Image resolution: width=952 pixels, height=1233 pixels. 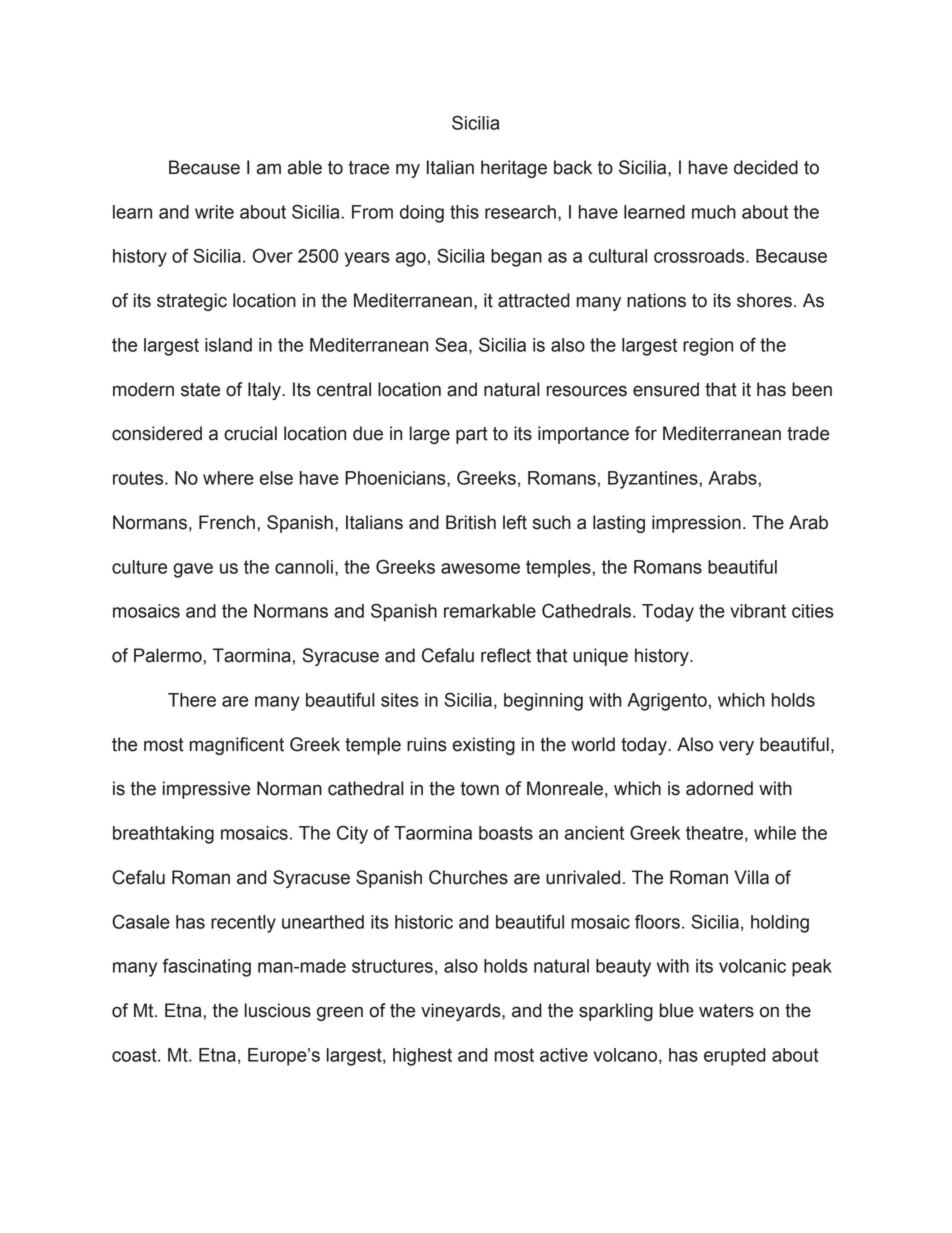 What do you see at coordinates (422, 1057) in the screenshot?
I see `highest` at bounding box center [422, 1057].
